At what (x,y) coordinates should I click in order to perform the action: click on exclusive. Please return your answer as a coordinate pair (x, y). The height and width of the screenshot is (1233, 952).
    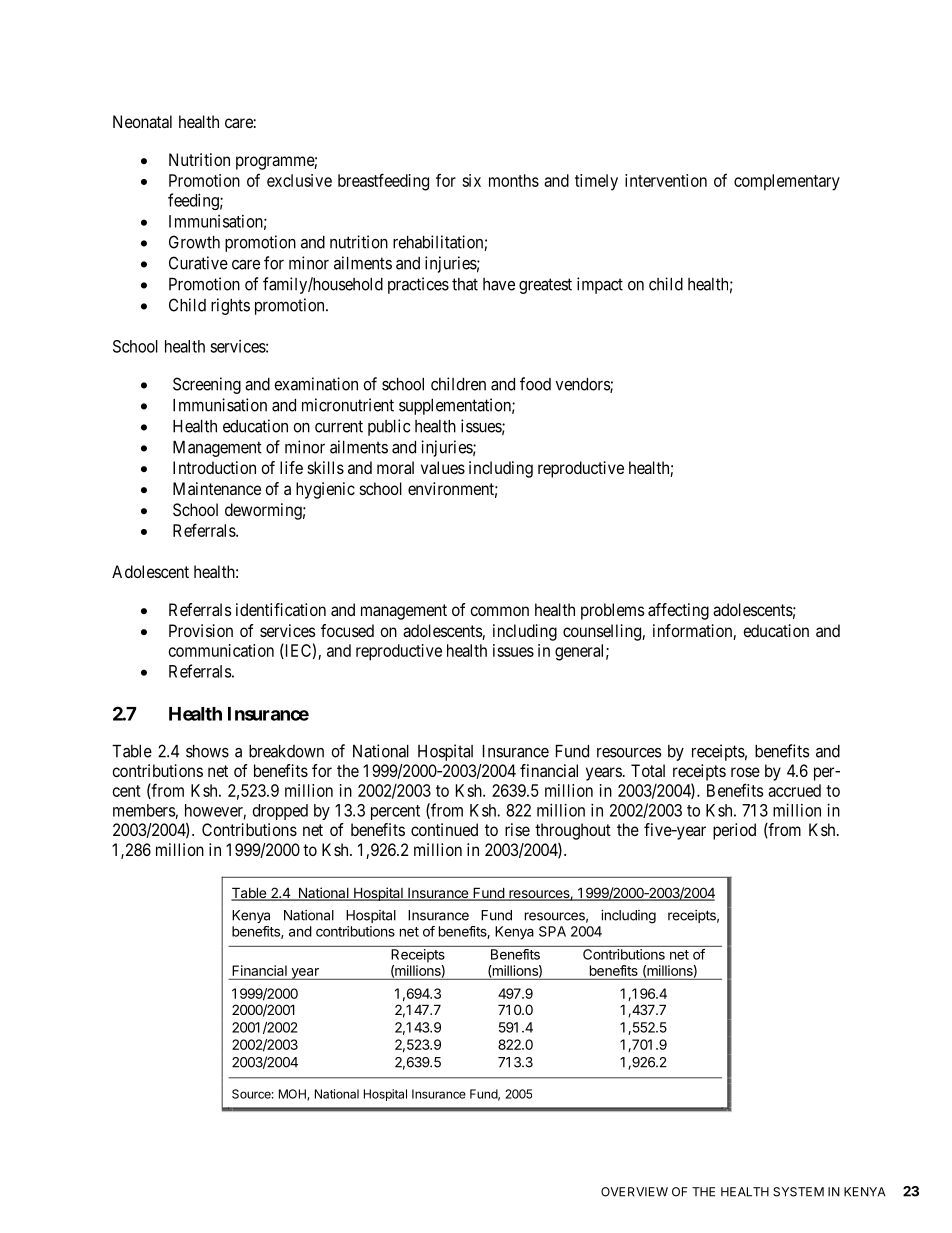
    Looking at the image, I should click on (299, 180).
